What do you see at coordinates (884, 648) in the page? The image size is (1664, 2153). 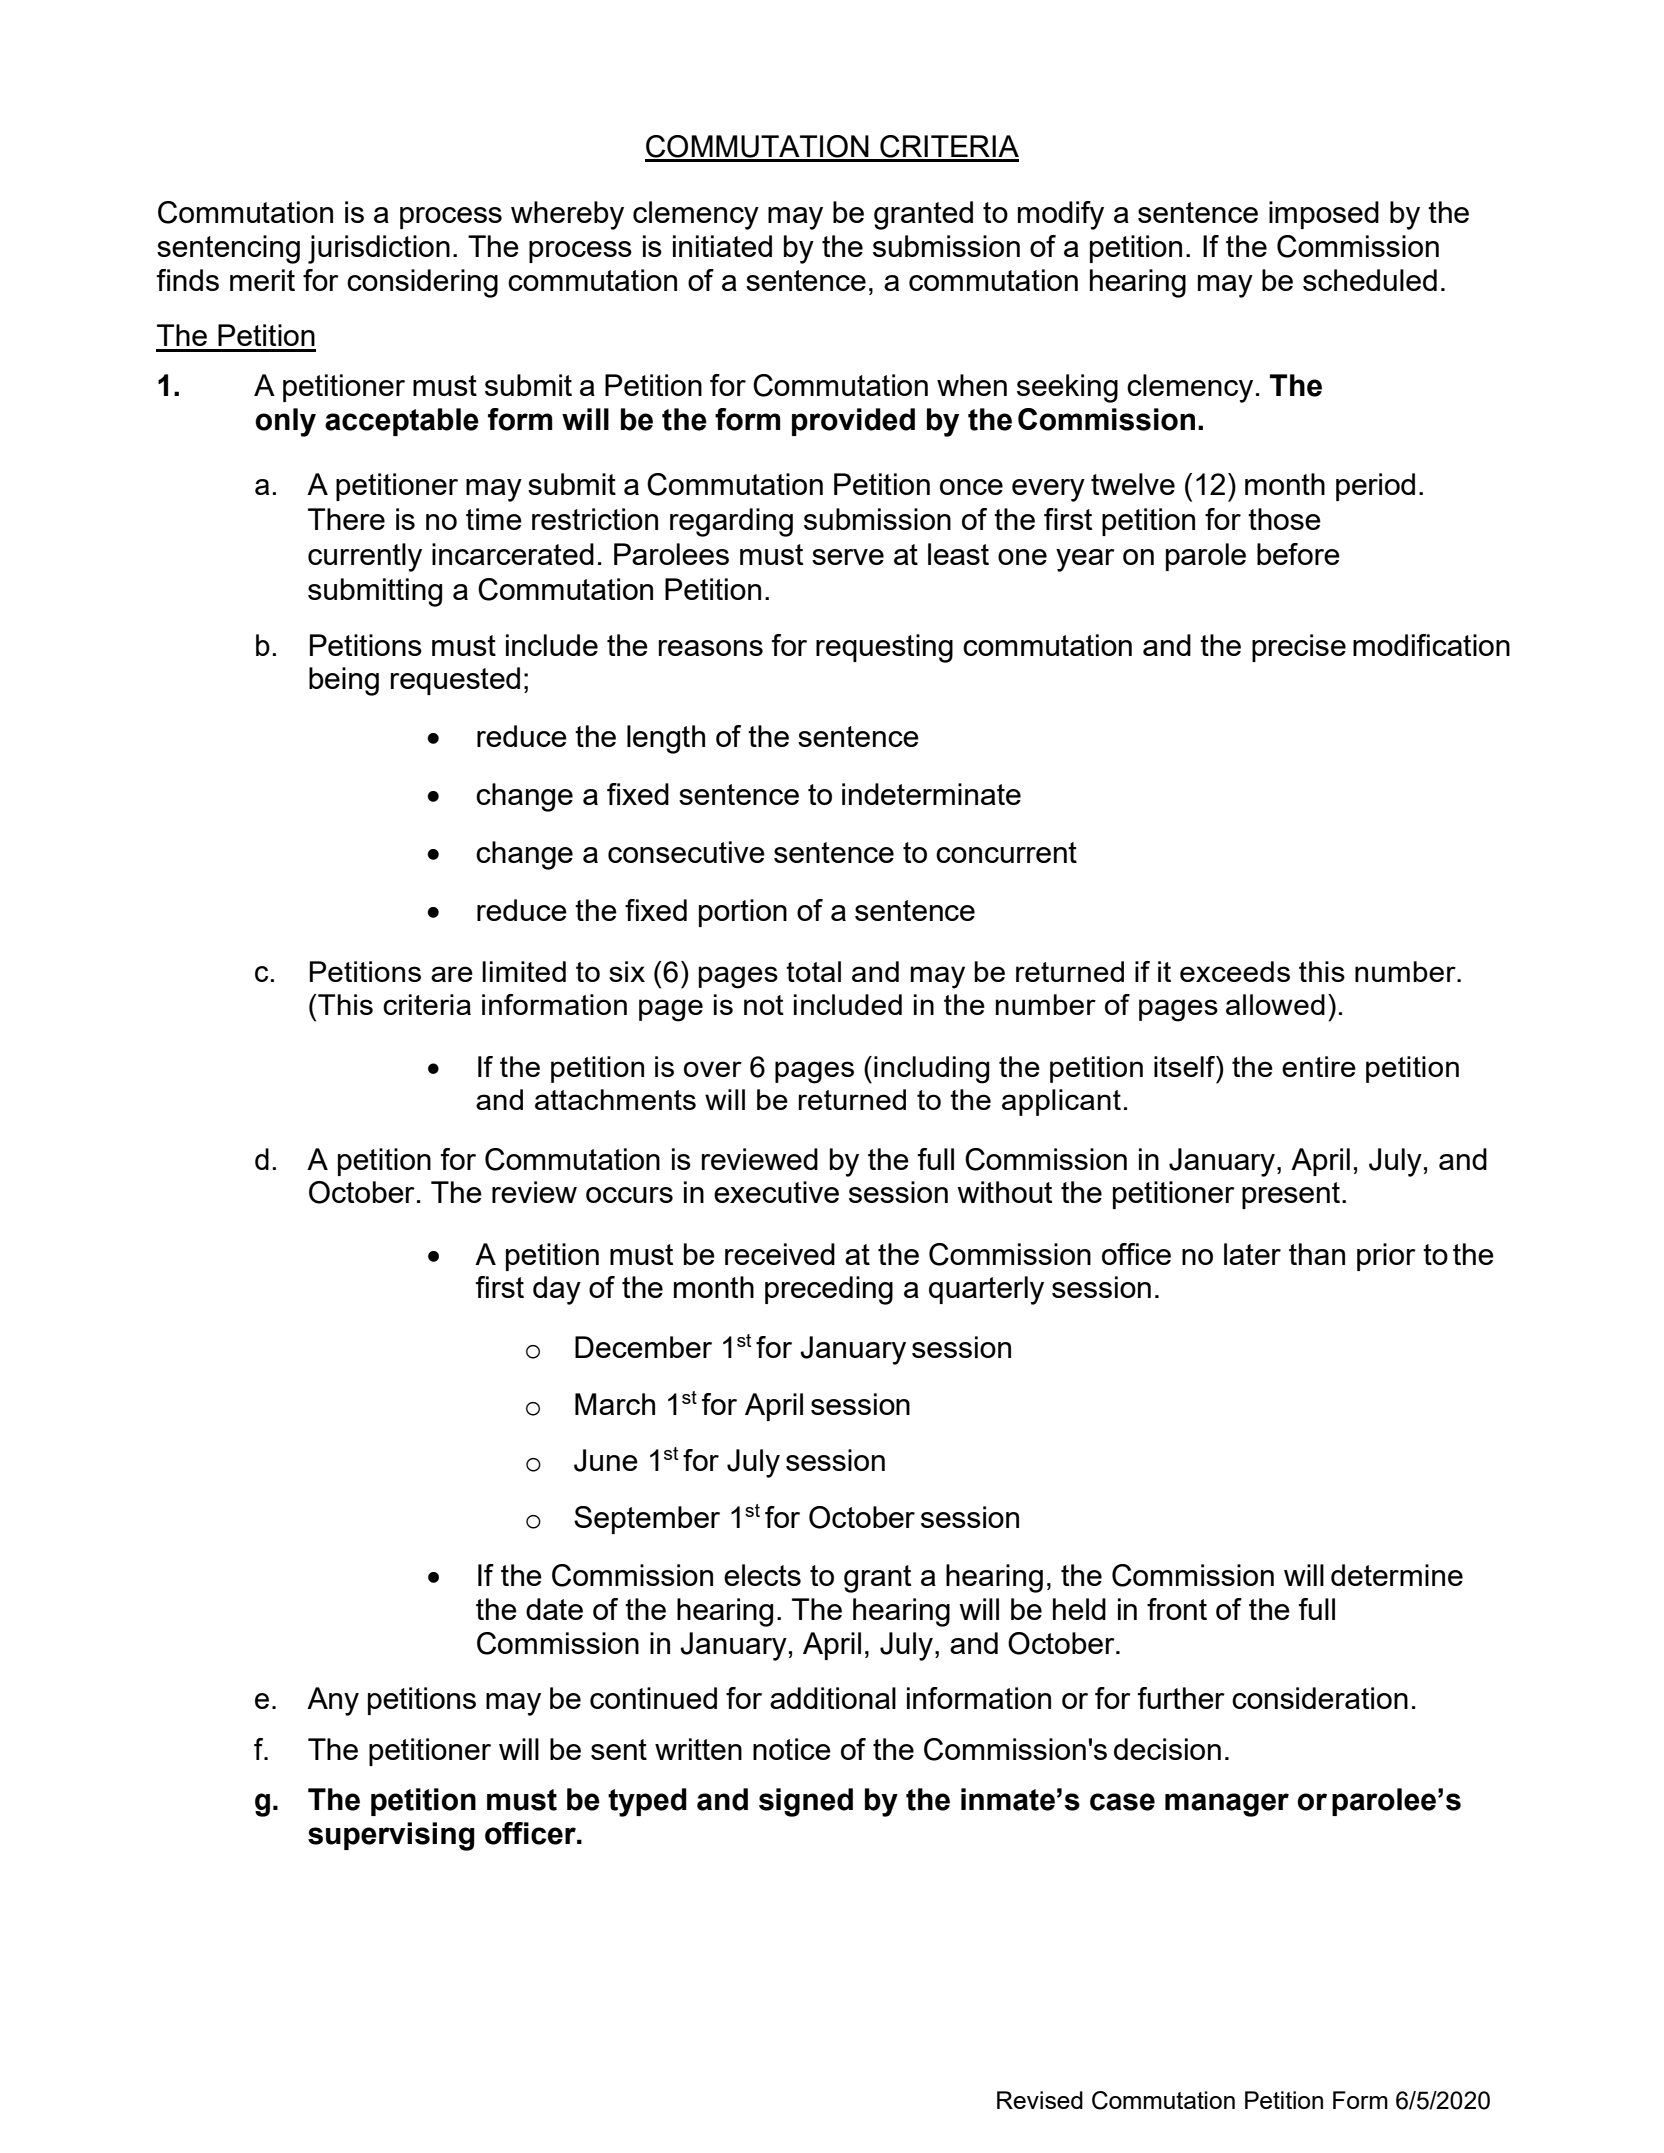 I see `requesting` at bounding box center [884, 648].
